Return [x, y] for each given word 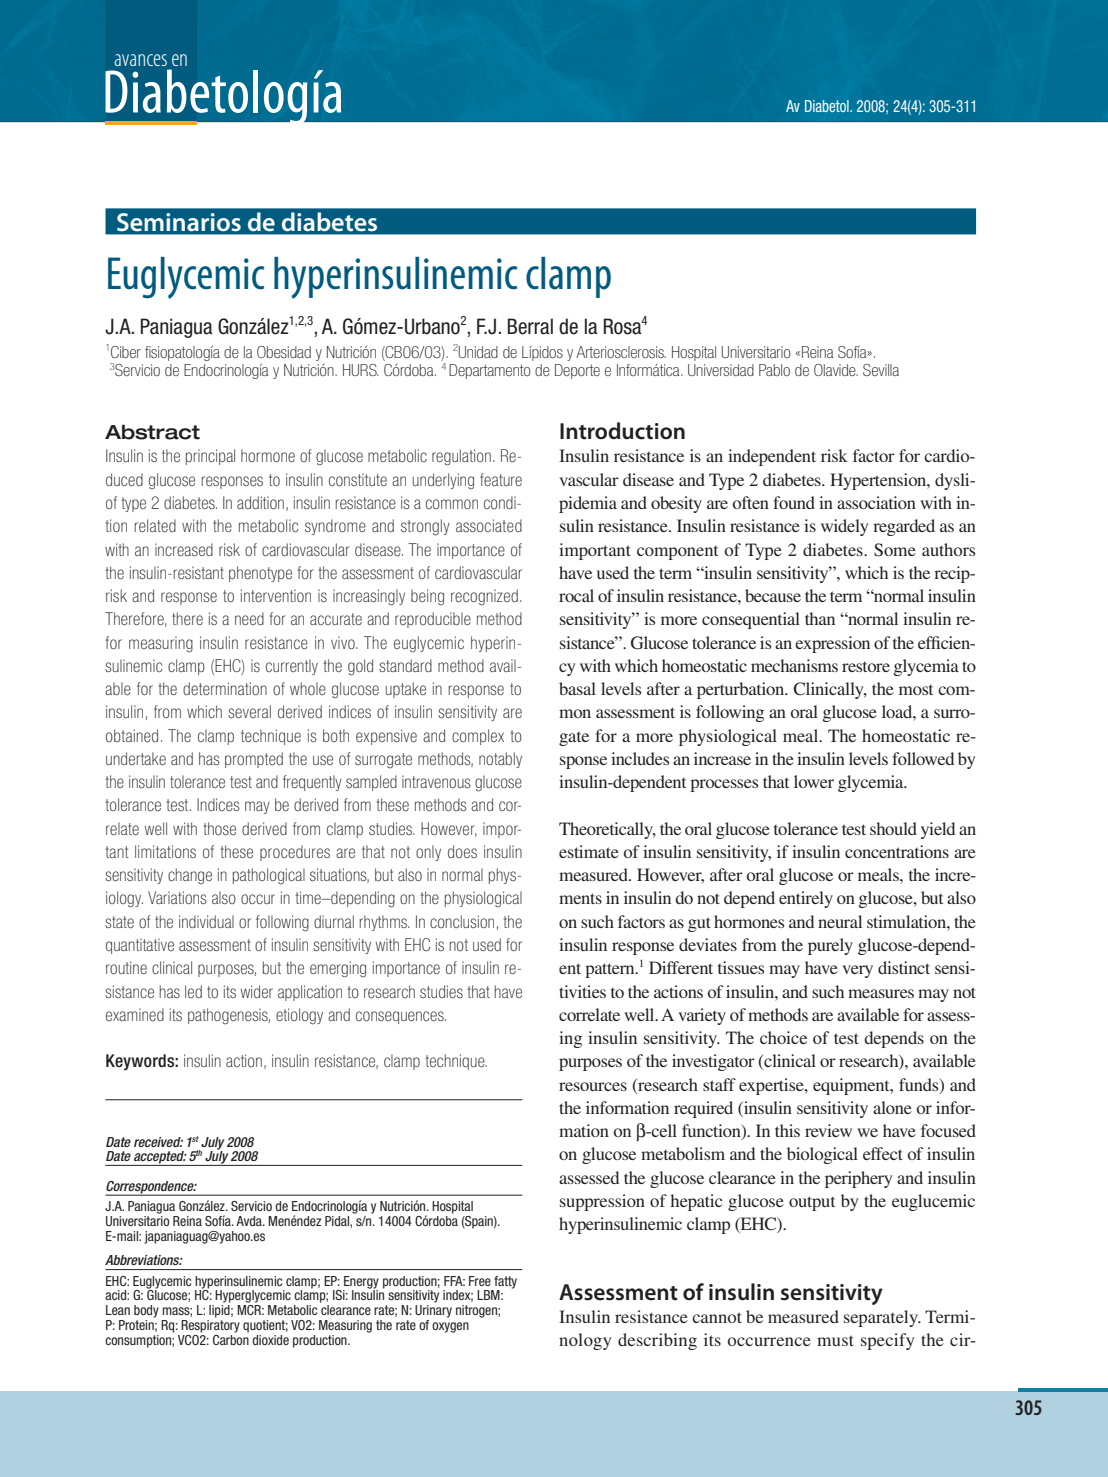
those [219, 828]
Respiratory [210, 1326]
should [893, 828]
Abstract [152, 432]
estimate [589, 851]
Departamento [490, 371]
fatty [505, 1282]
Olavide [836, 370]
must [835, 1340]
